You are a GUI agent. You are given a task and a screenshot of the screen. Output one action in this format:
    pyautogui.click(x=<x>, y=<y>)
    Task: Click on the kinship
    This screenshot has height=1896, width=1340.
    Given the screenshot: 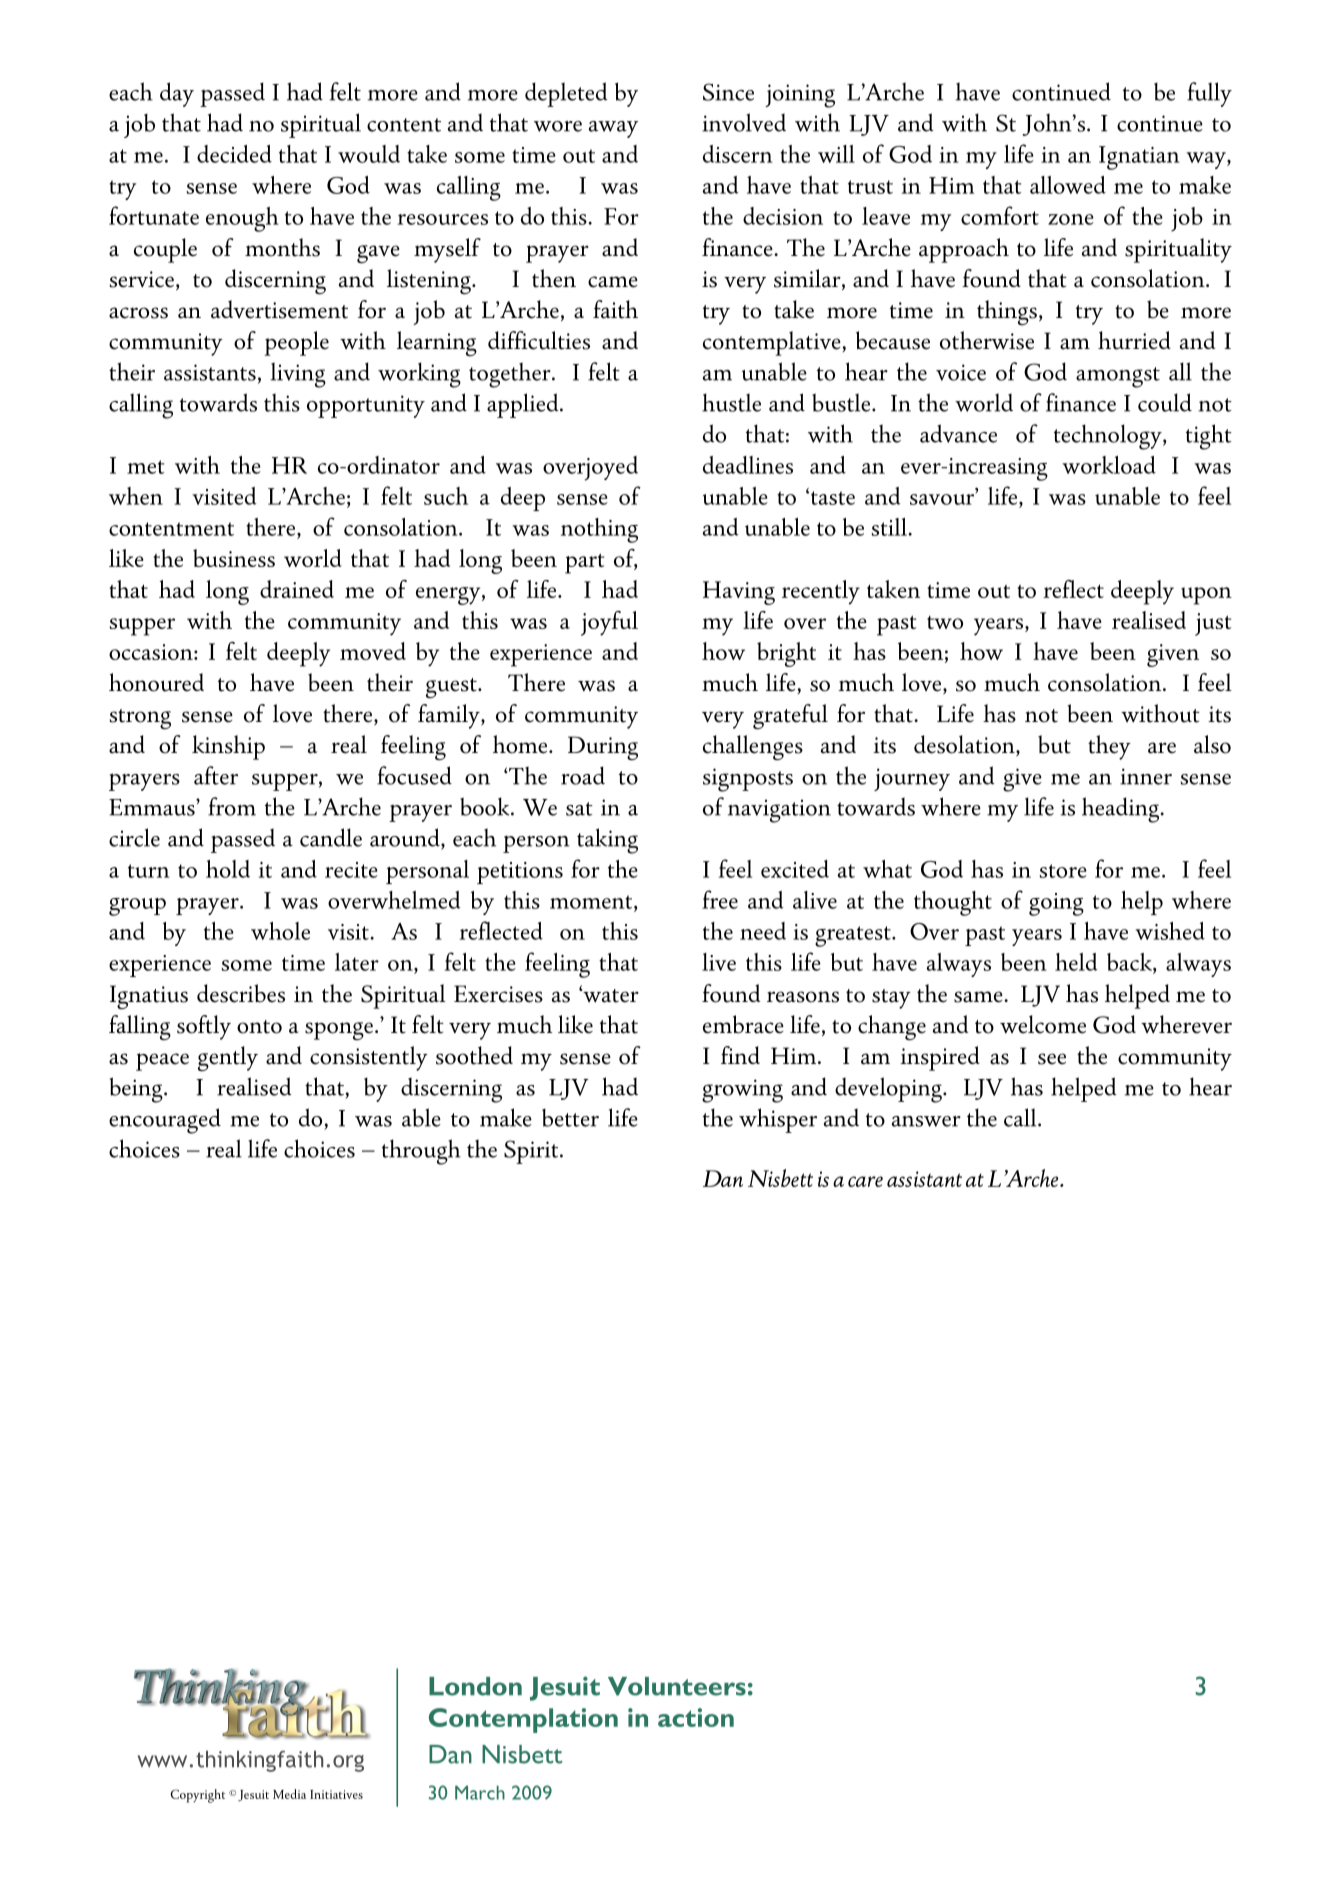 What is the action you would take?
    pyautogui.click(x=228, y=747)
